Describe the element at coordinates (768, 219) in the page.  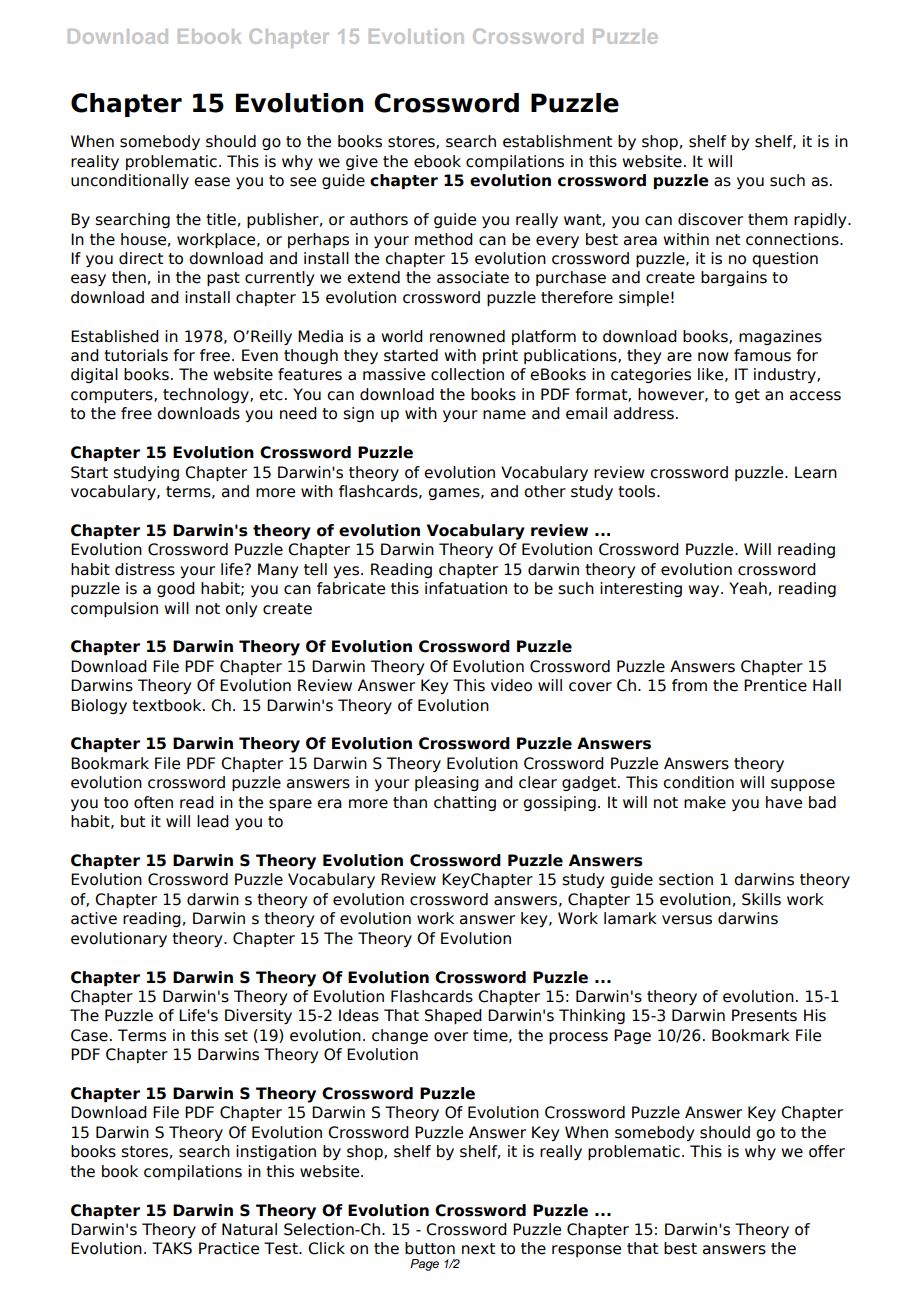
I see `them` at that location.
